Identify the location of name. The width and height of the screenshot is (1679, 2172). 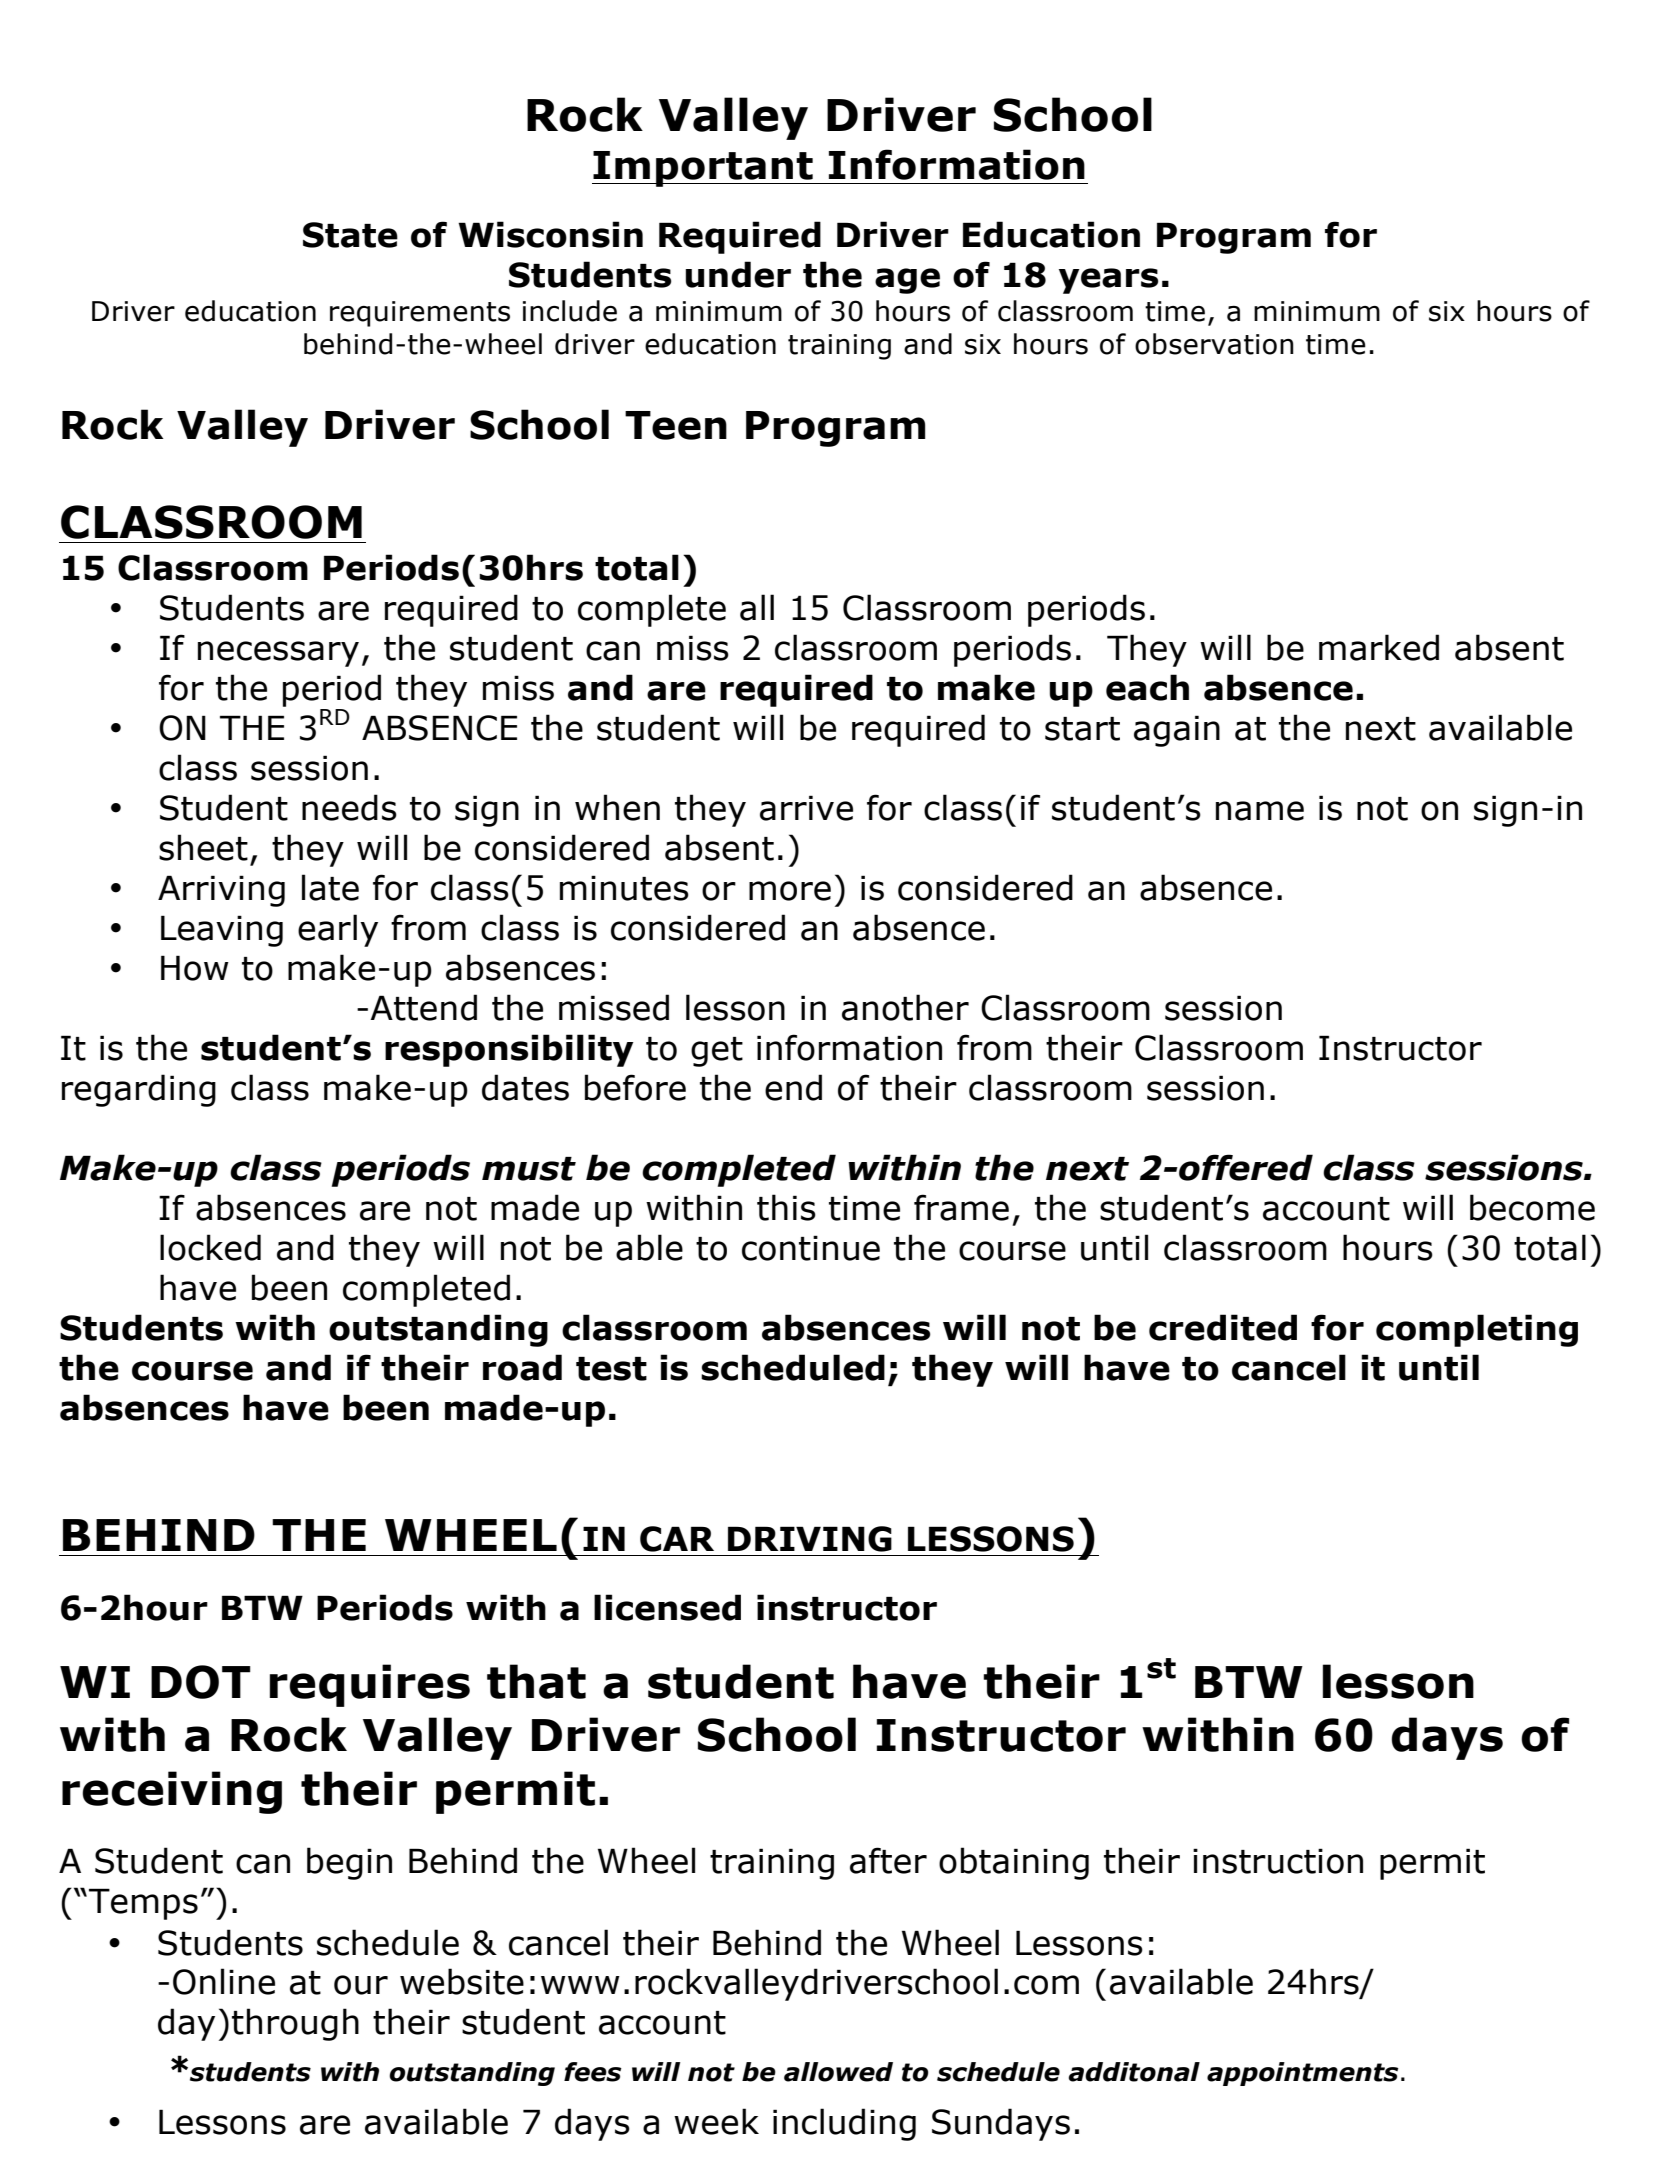
(1260, 811).
